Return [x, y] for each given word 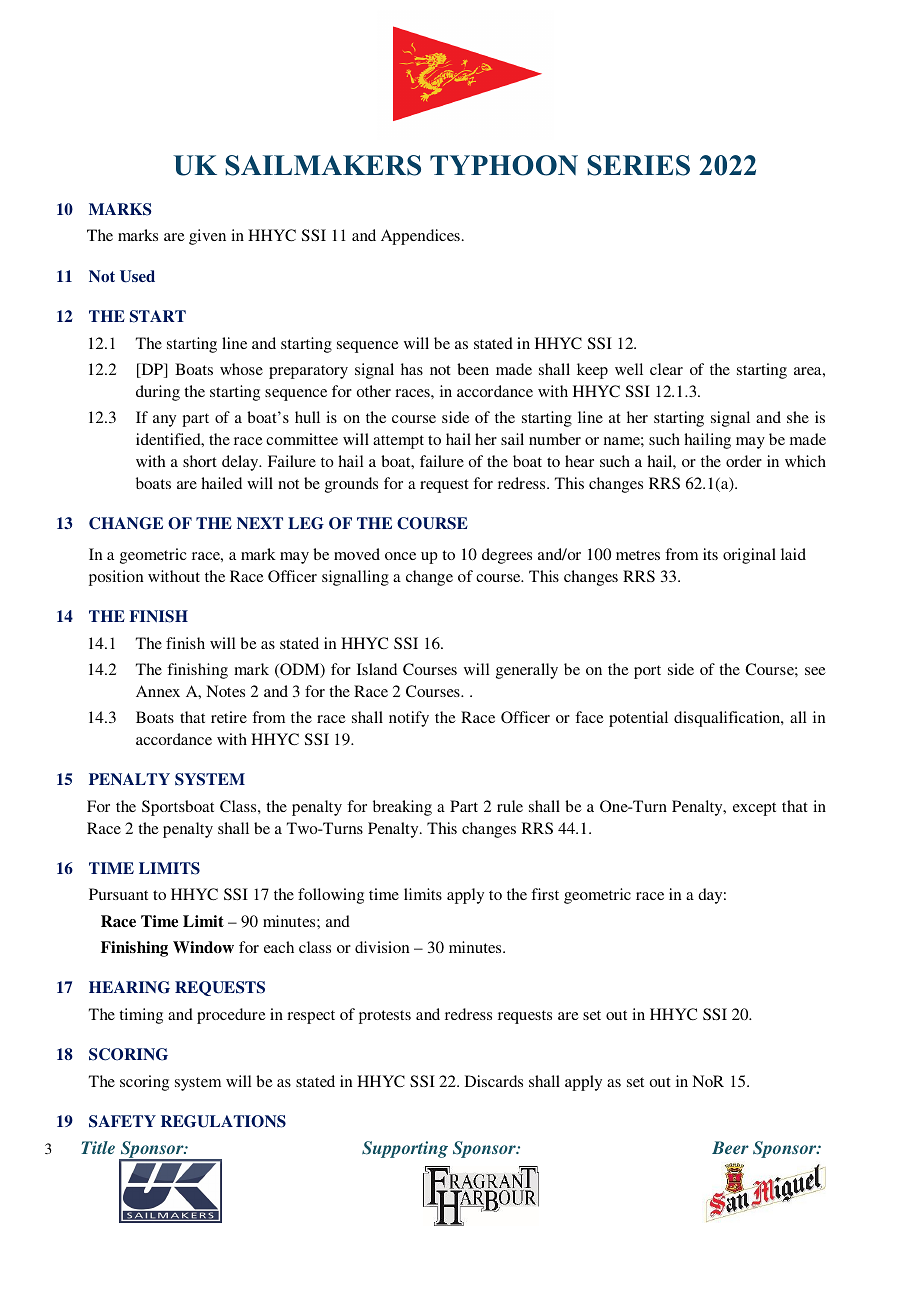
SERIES [639, 165]
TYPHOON [504, 165]
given [207, 237]
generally [527, 671]
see [815, 671]
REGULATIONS [223, 1121]
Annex [158, 691]
